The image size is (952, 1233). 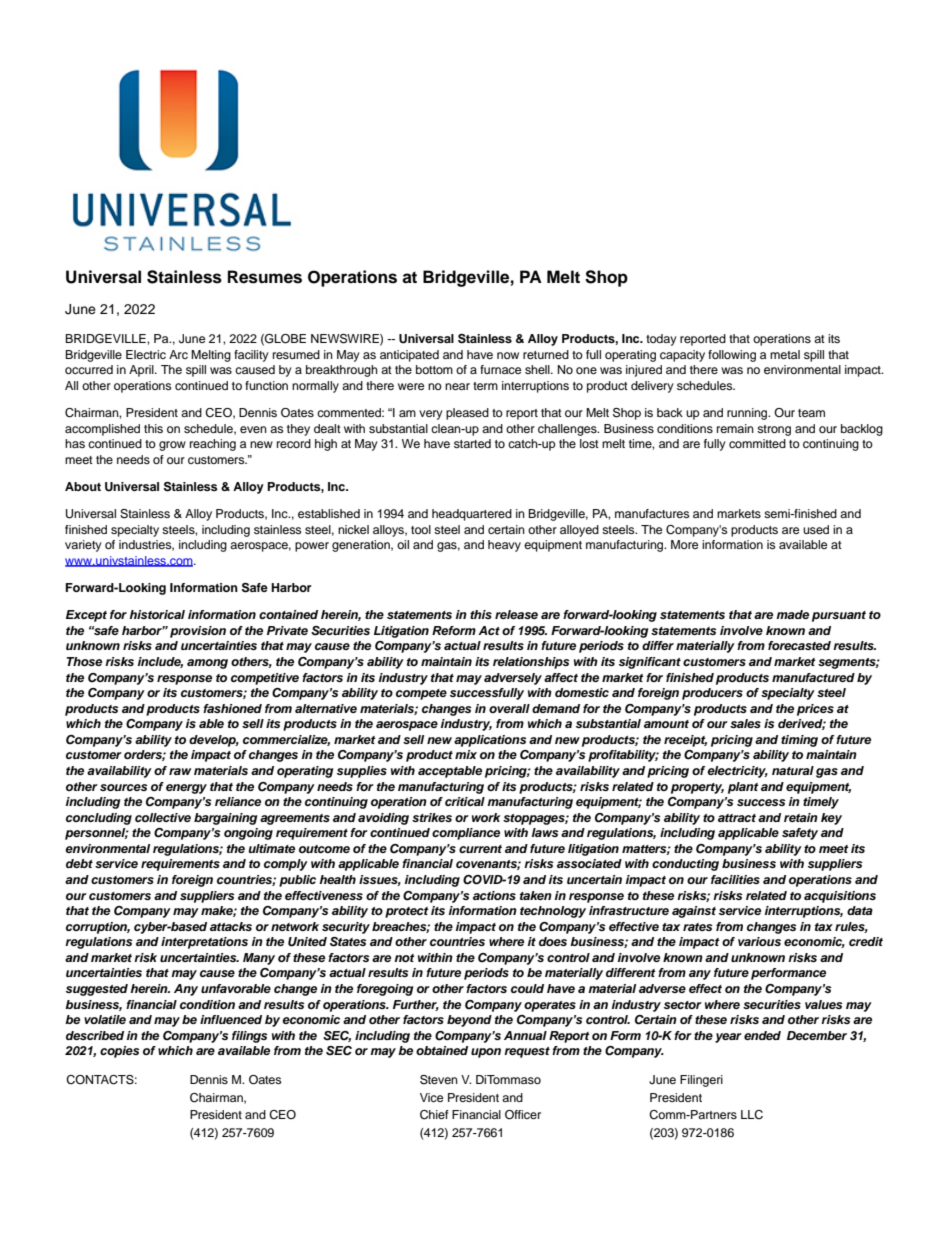 I want to click on Arc, so click(x=178, y=354).
